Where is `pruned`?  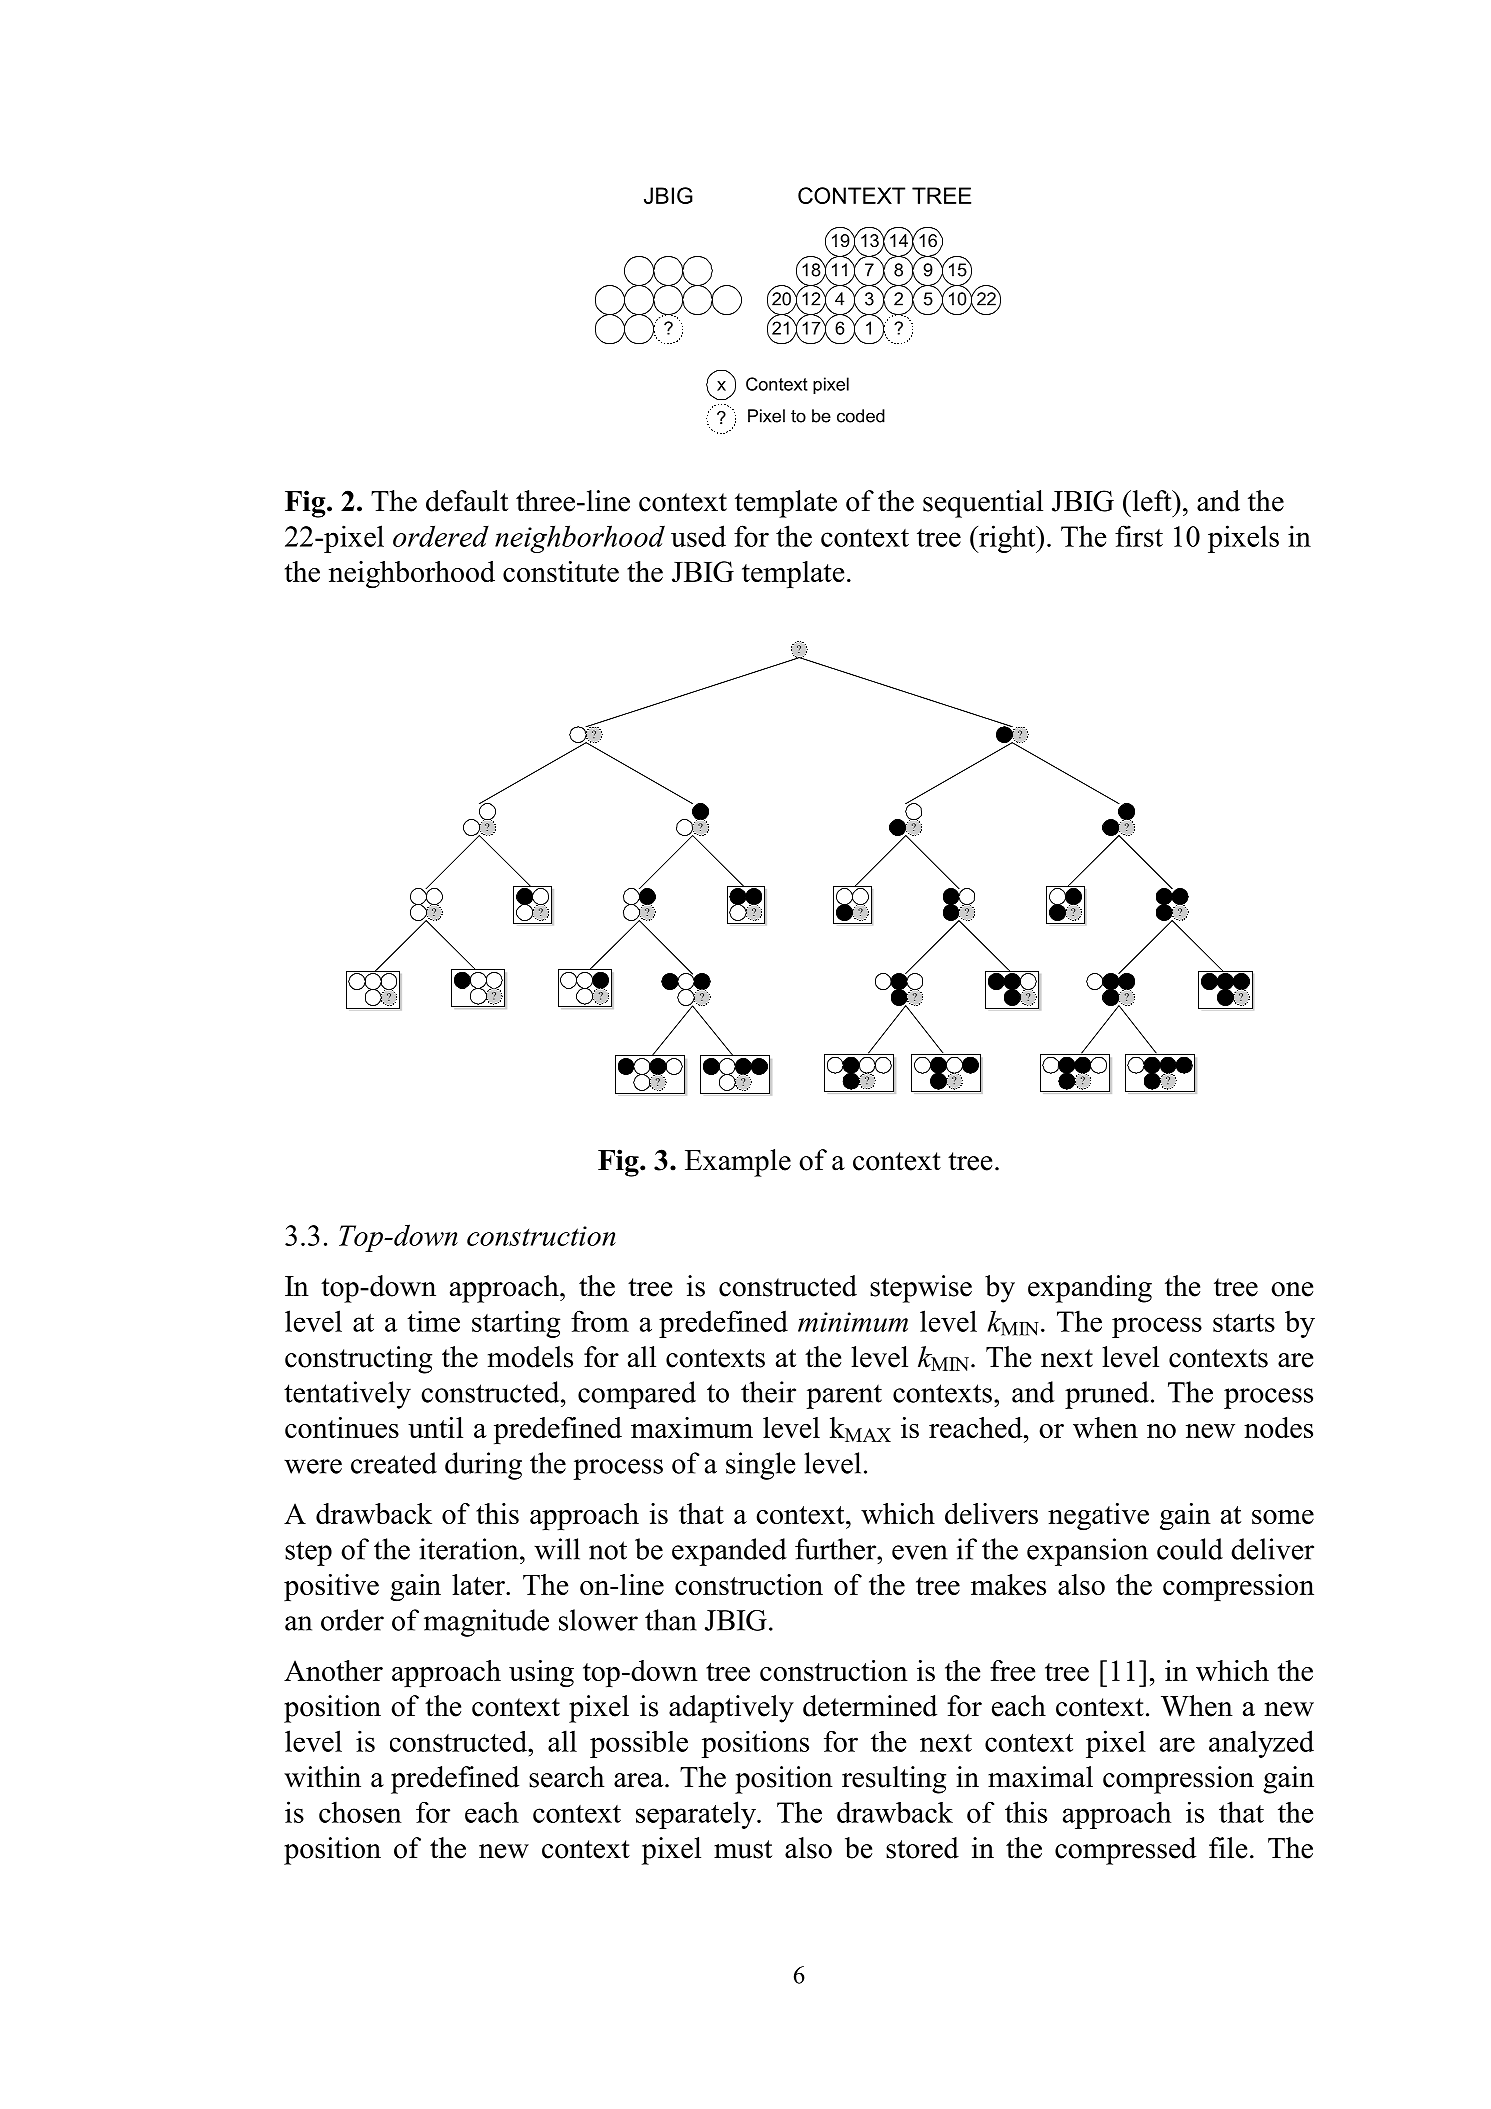
pruned is located at coordinates (1107, 1395).
